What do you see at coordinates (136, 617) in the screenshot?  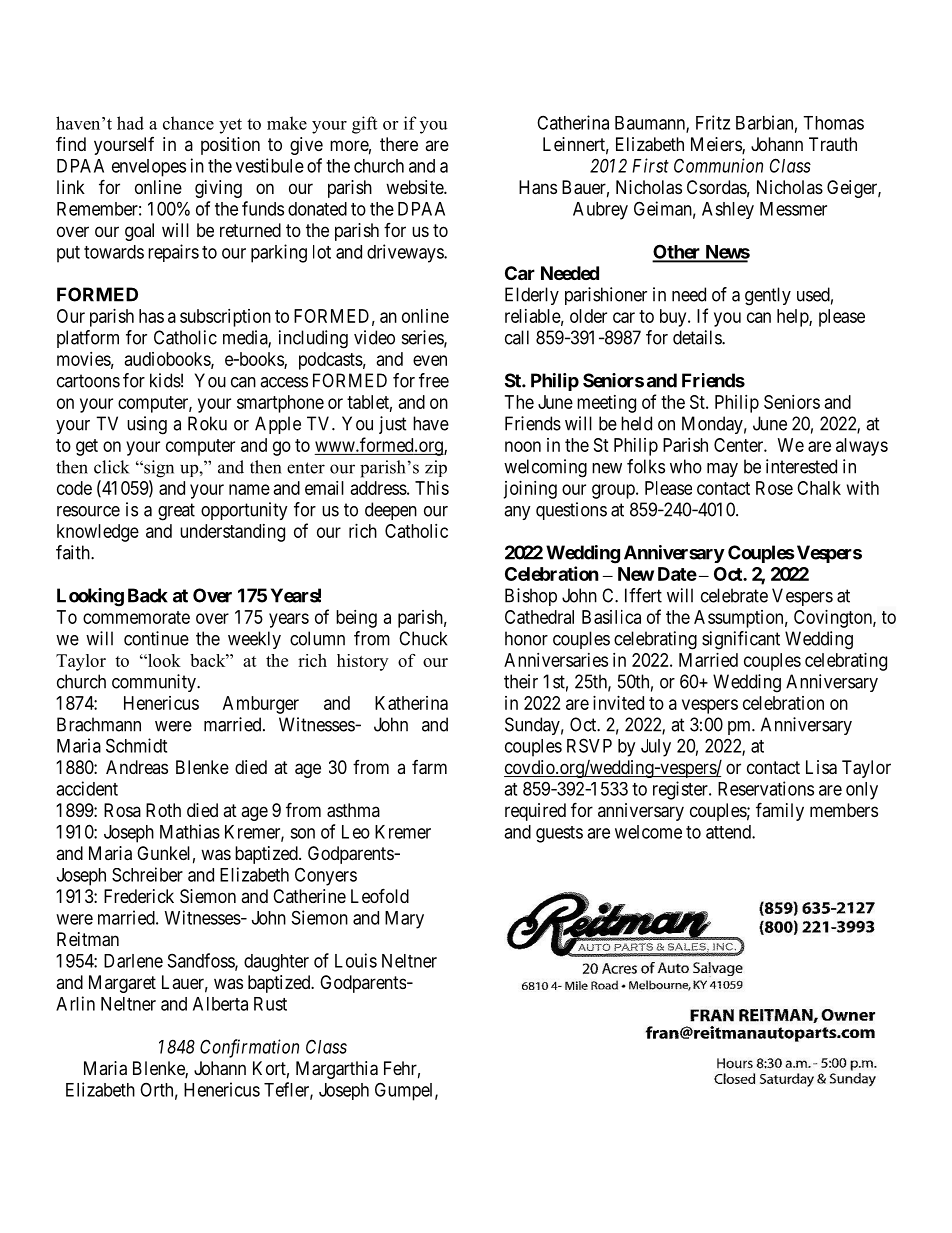 I see `commemorate` at bounding box center [136, 617].
